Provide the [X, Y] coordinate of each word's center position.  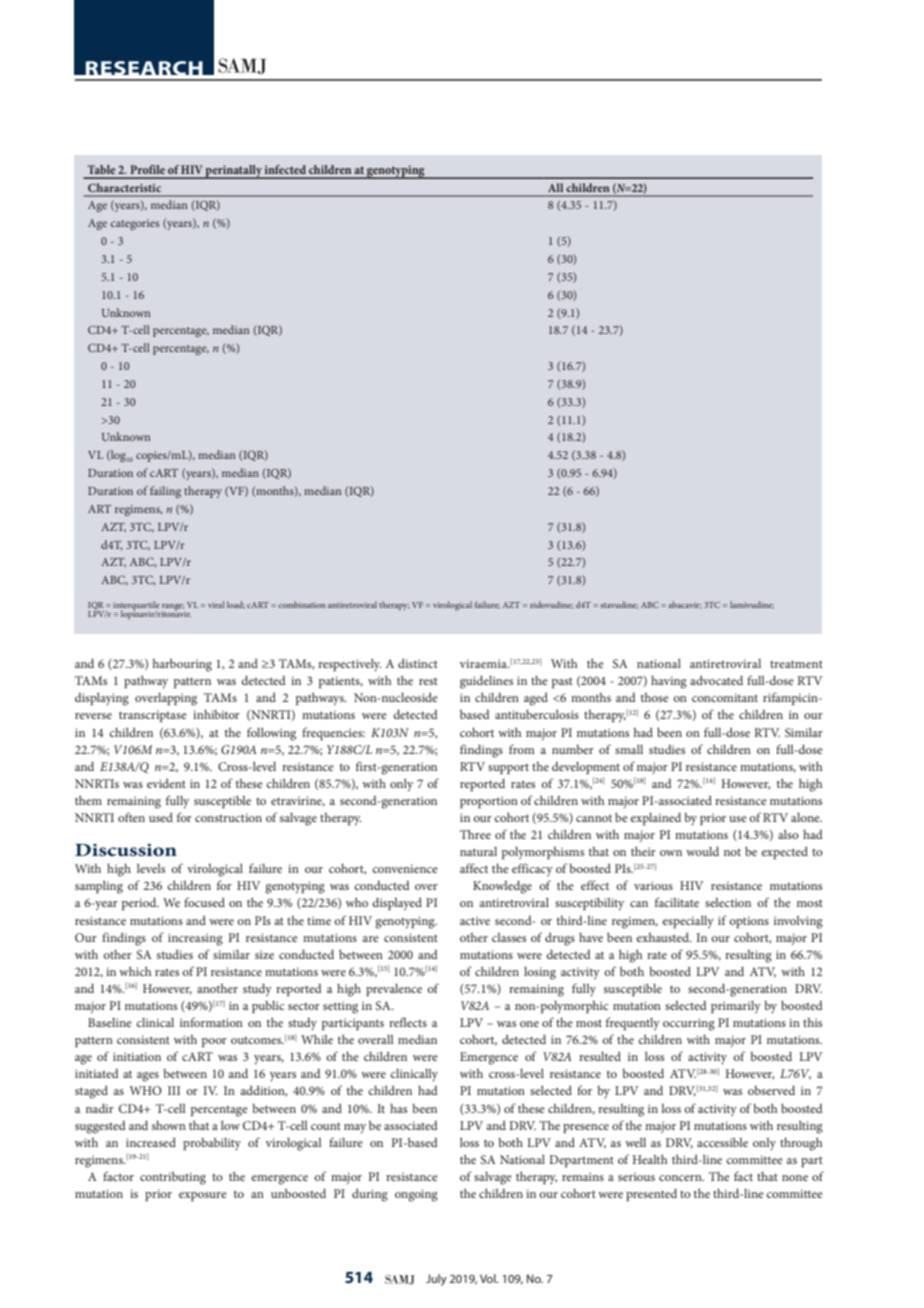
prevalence [394, 990]
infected [285, 169]
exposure [203, 1196]
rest [428, 681]
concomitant [725, 697]
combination [302, 604]
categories [134, 224]
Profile [147, 169]
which [135, 971]
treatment [796, 664]
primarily [736, 1007]
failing [165, 492]
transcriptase [153, 716]
